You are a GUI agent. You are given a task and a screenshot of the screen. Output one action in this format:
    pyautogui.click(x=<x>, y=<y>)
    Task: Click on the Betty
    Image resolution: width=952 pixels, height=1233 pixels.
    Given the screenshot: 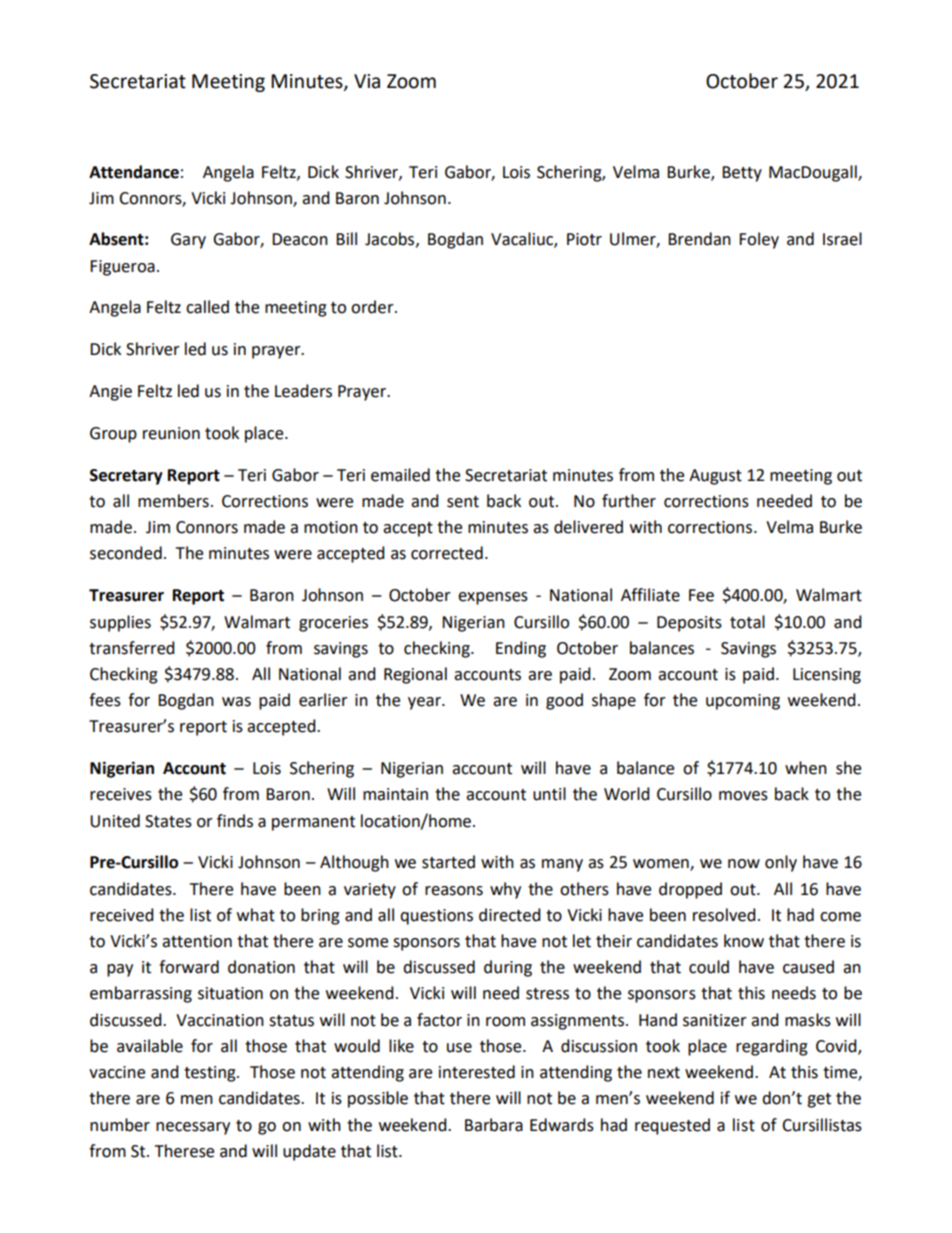 What is the action you would take?
    pyautogui.click(x=742, y=174)
